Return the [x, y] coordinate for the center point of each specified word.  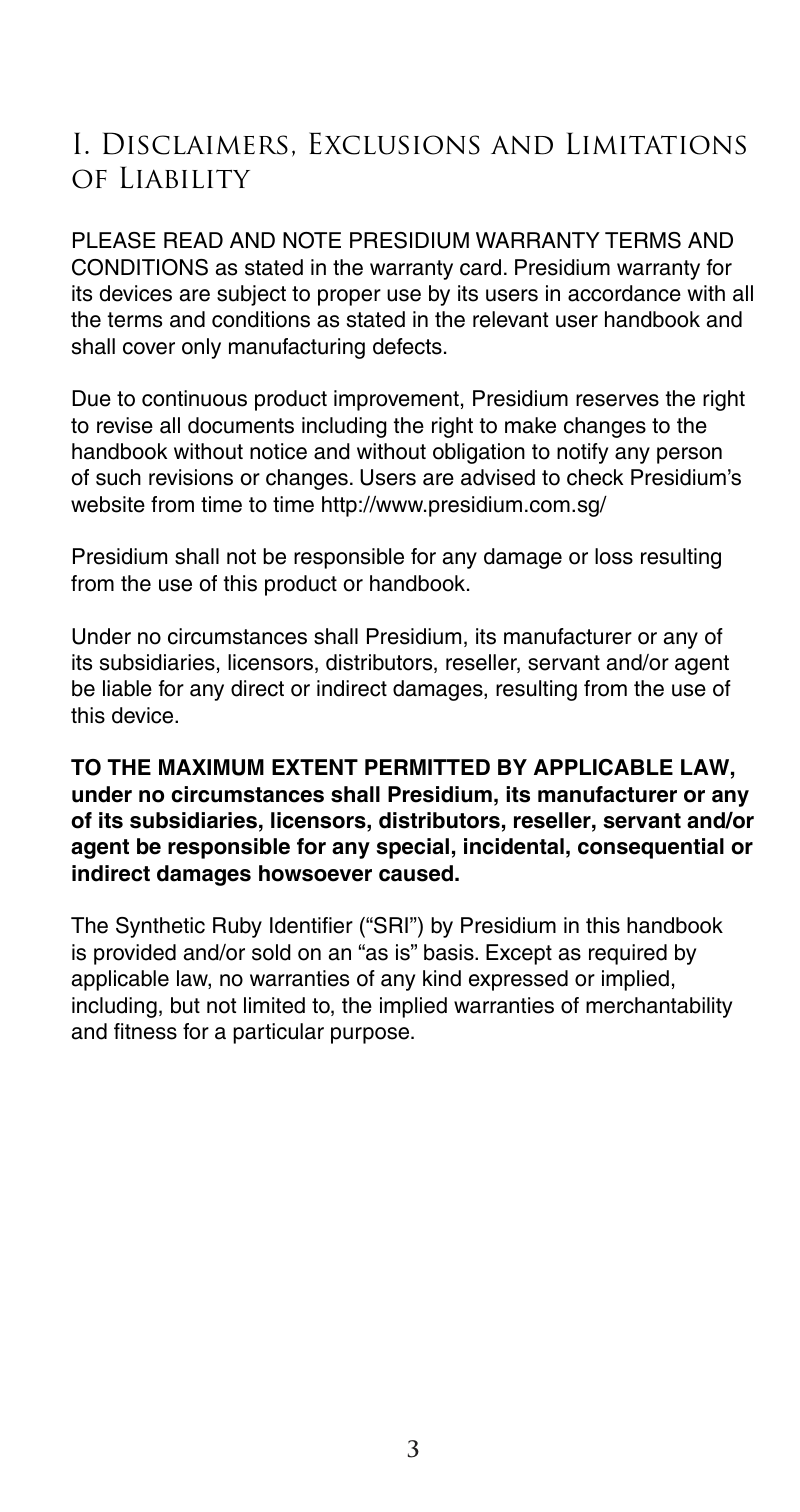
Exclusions [394, 143]
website [108, 504]
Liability [185, 177]
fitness [145, 1031]
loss [614, 556]
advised [498, 477]
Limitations [656, 143]
